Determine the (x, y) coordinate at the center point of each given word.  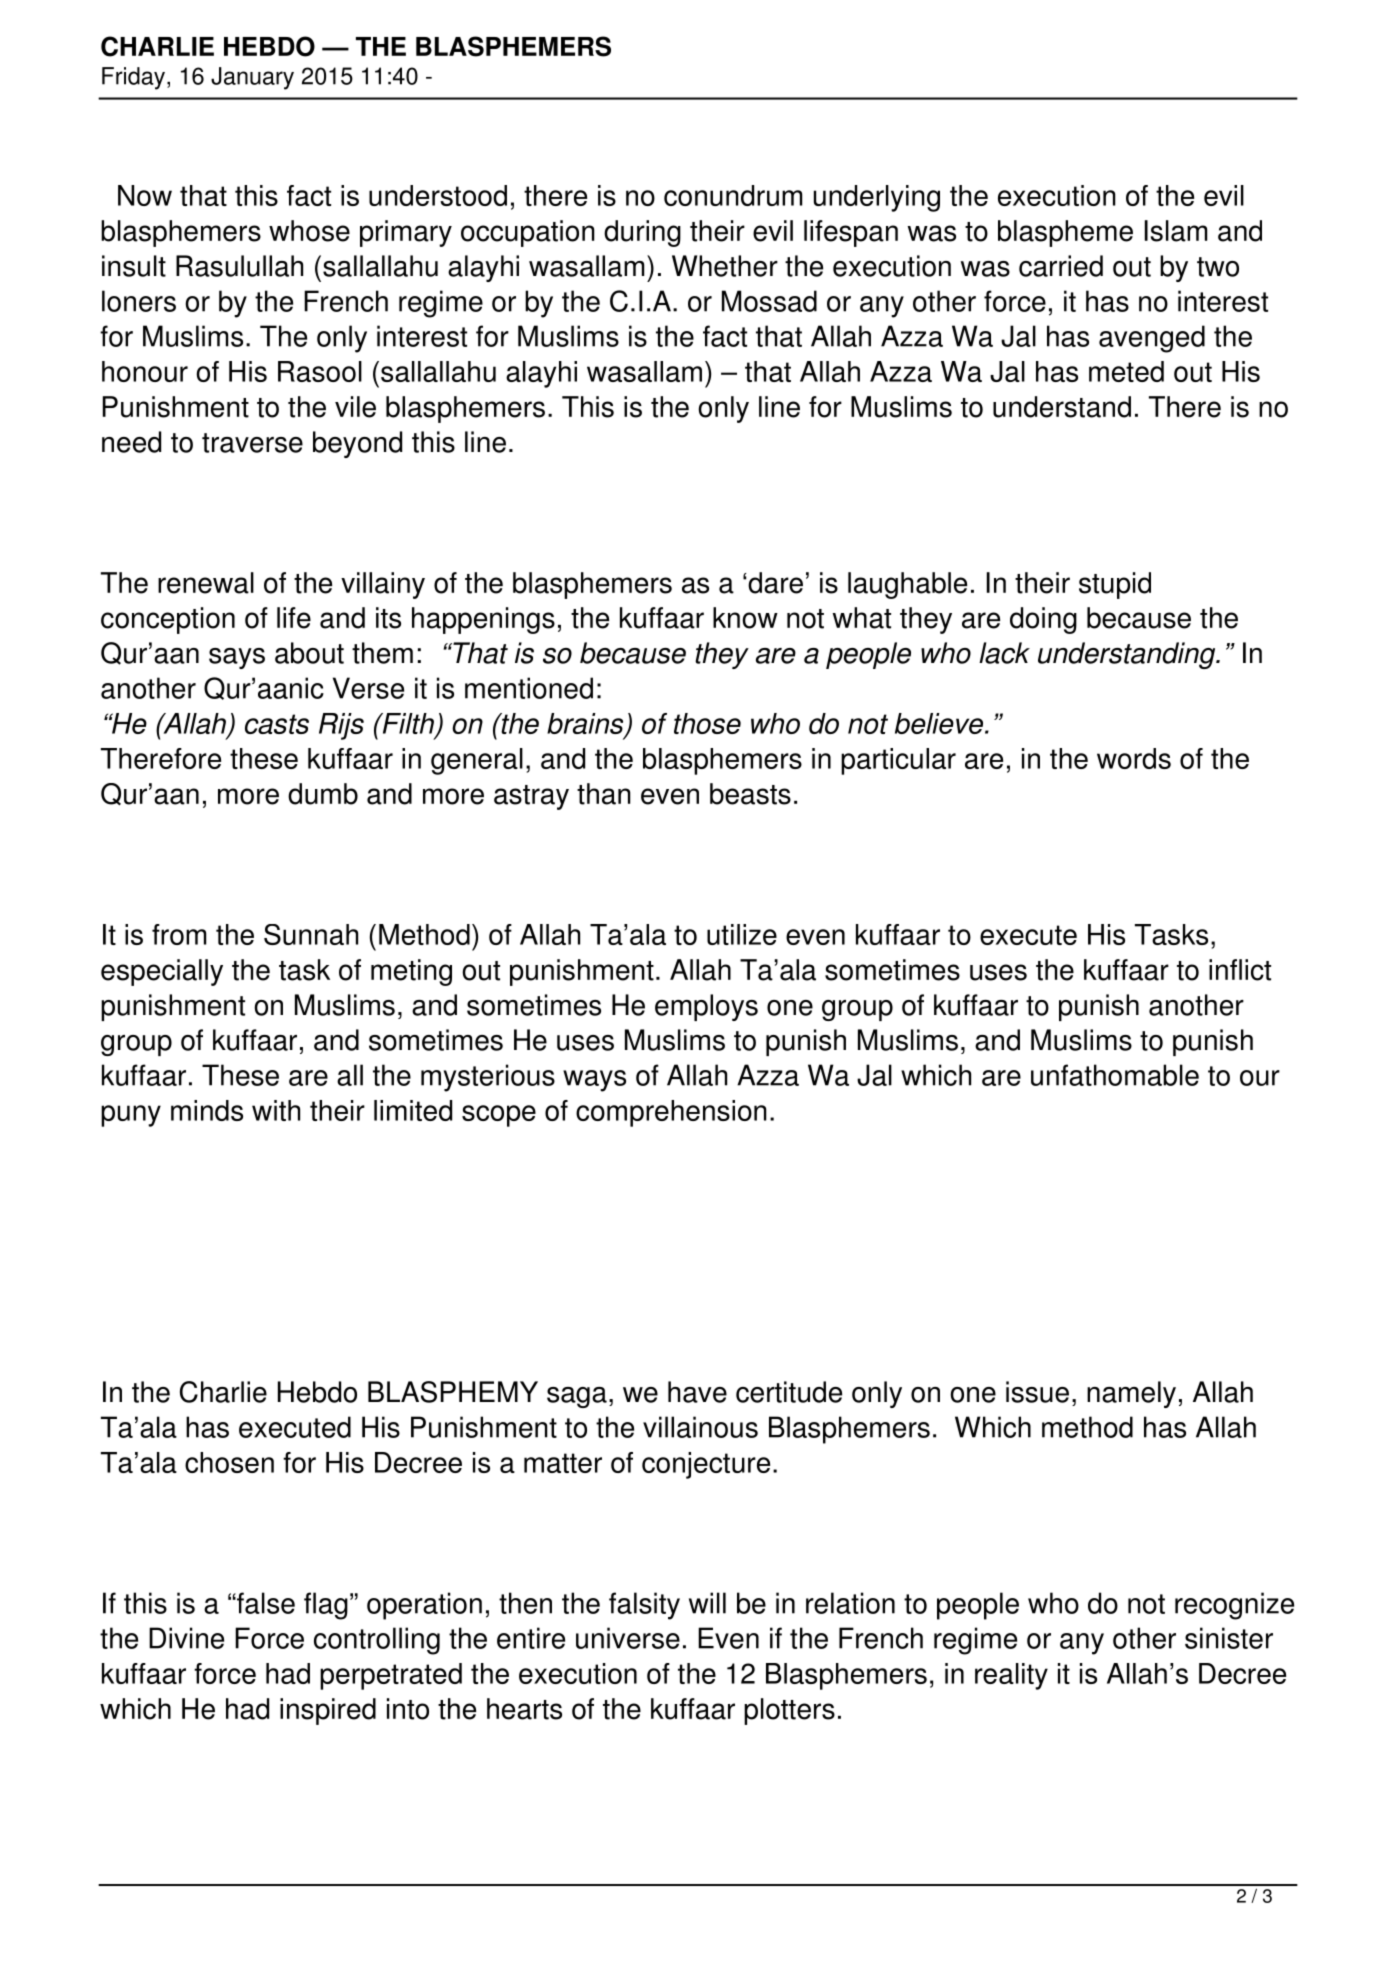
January (252, 78)
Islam (1176, 231)
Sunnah (311, 934)
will (707, 1603)
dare (774, 583)
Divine (186, 1638)
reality (1011, 1676)
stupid (1115, 585)
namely (1131, 1394)
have (697, 1392)
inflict (1240, 970)
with (276, 1110)
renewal (206, 583)
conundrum (733, 195)
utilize (742, 934)
